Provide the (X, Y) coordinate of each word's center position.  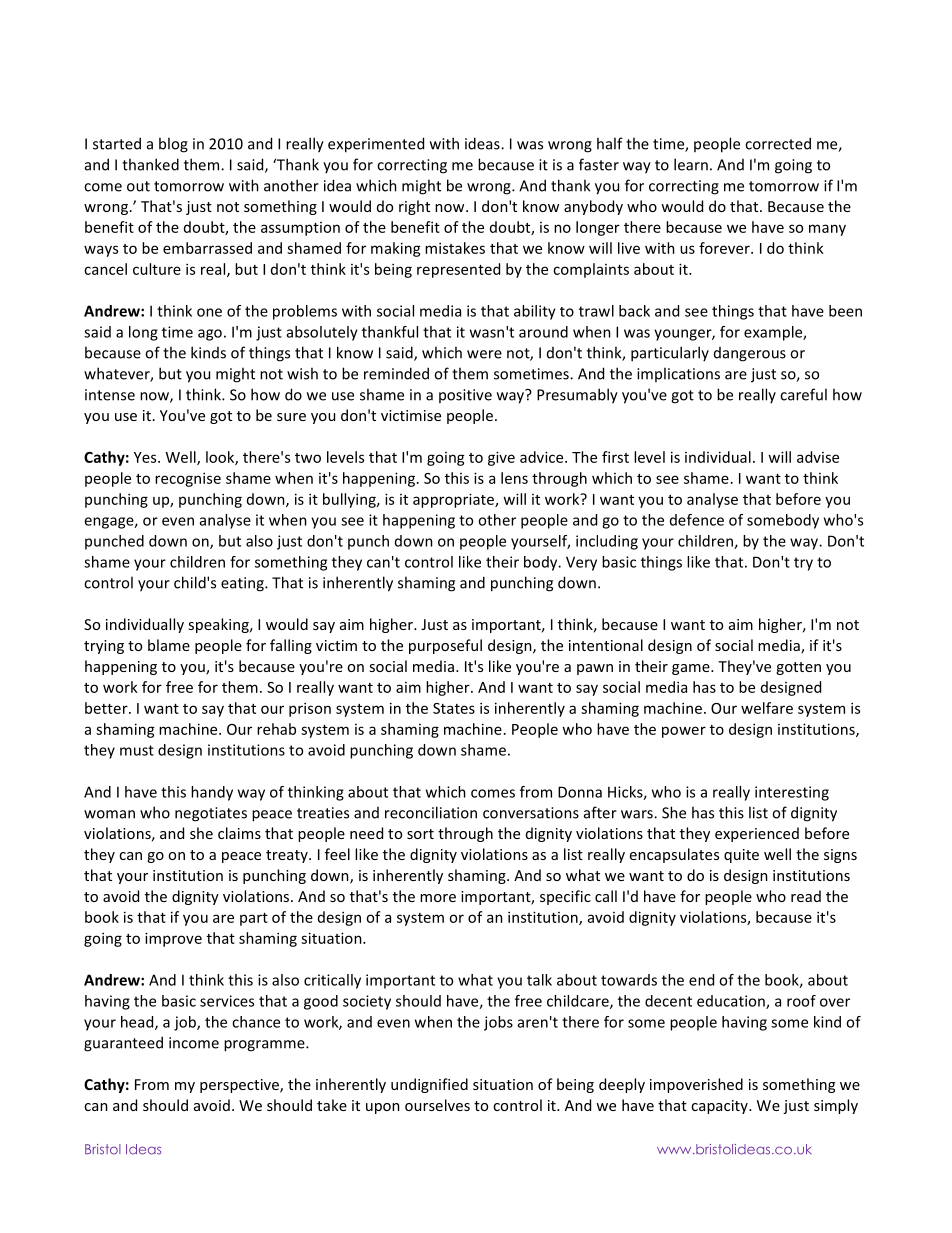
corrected (778, 143)
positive (465, 396)
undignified (429, 1085)
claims (239, 833)
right (414, 207)
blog (173, 145)
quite (741, 856)
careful (803, 394)
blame (169, 645)
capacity (720, 1107)
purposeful (445, 646)
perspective (240, 1086)
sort (420, 834)
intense (110, 395)
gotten (798, 668)
